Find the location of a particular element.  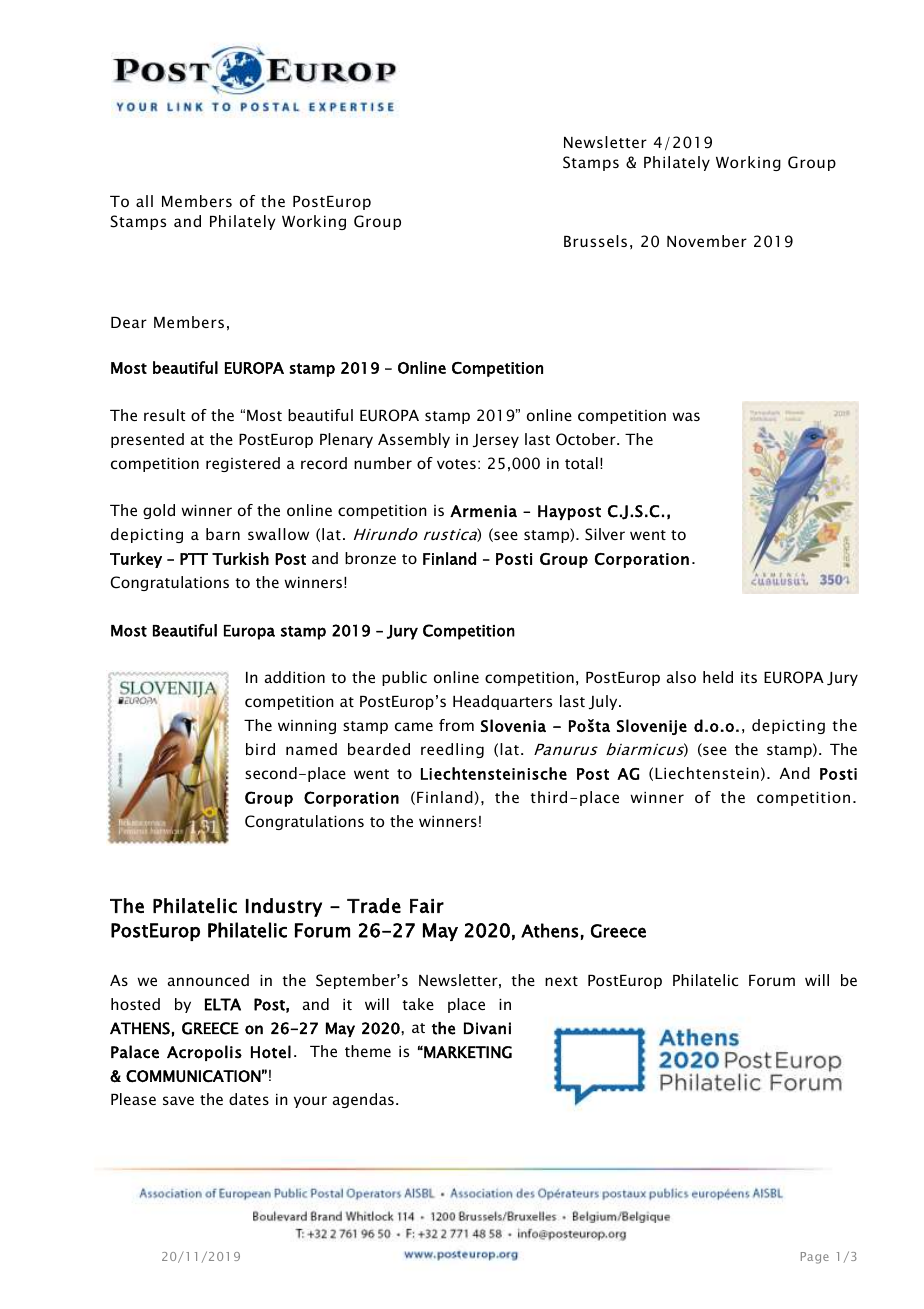

Brussels is located at coordinates (595, 241).
